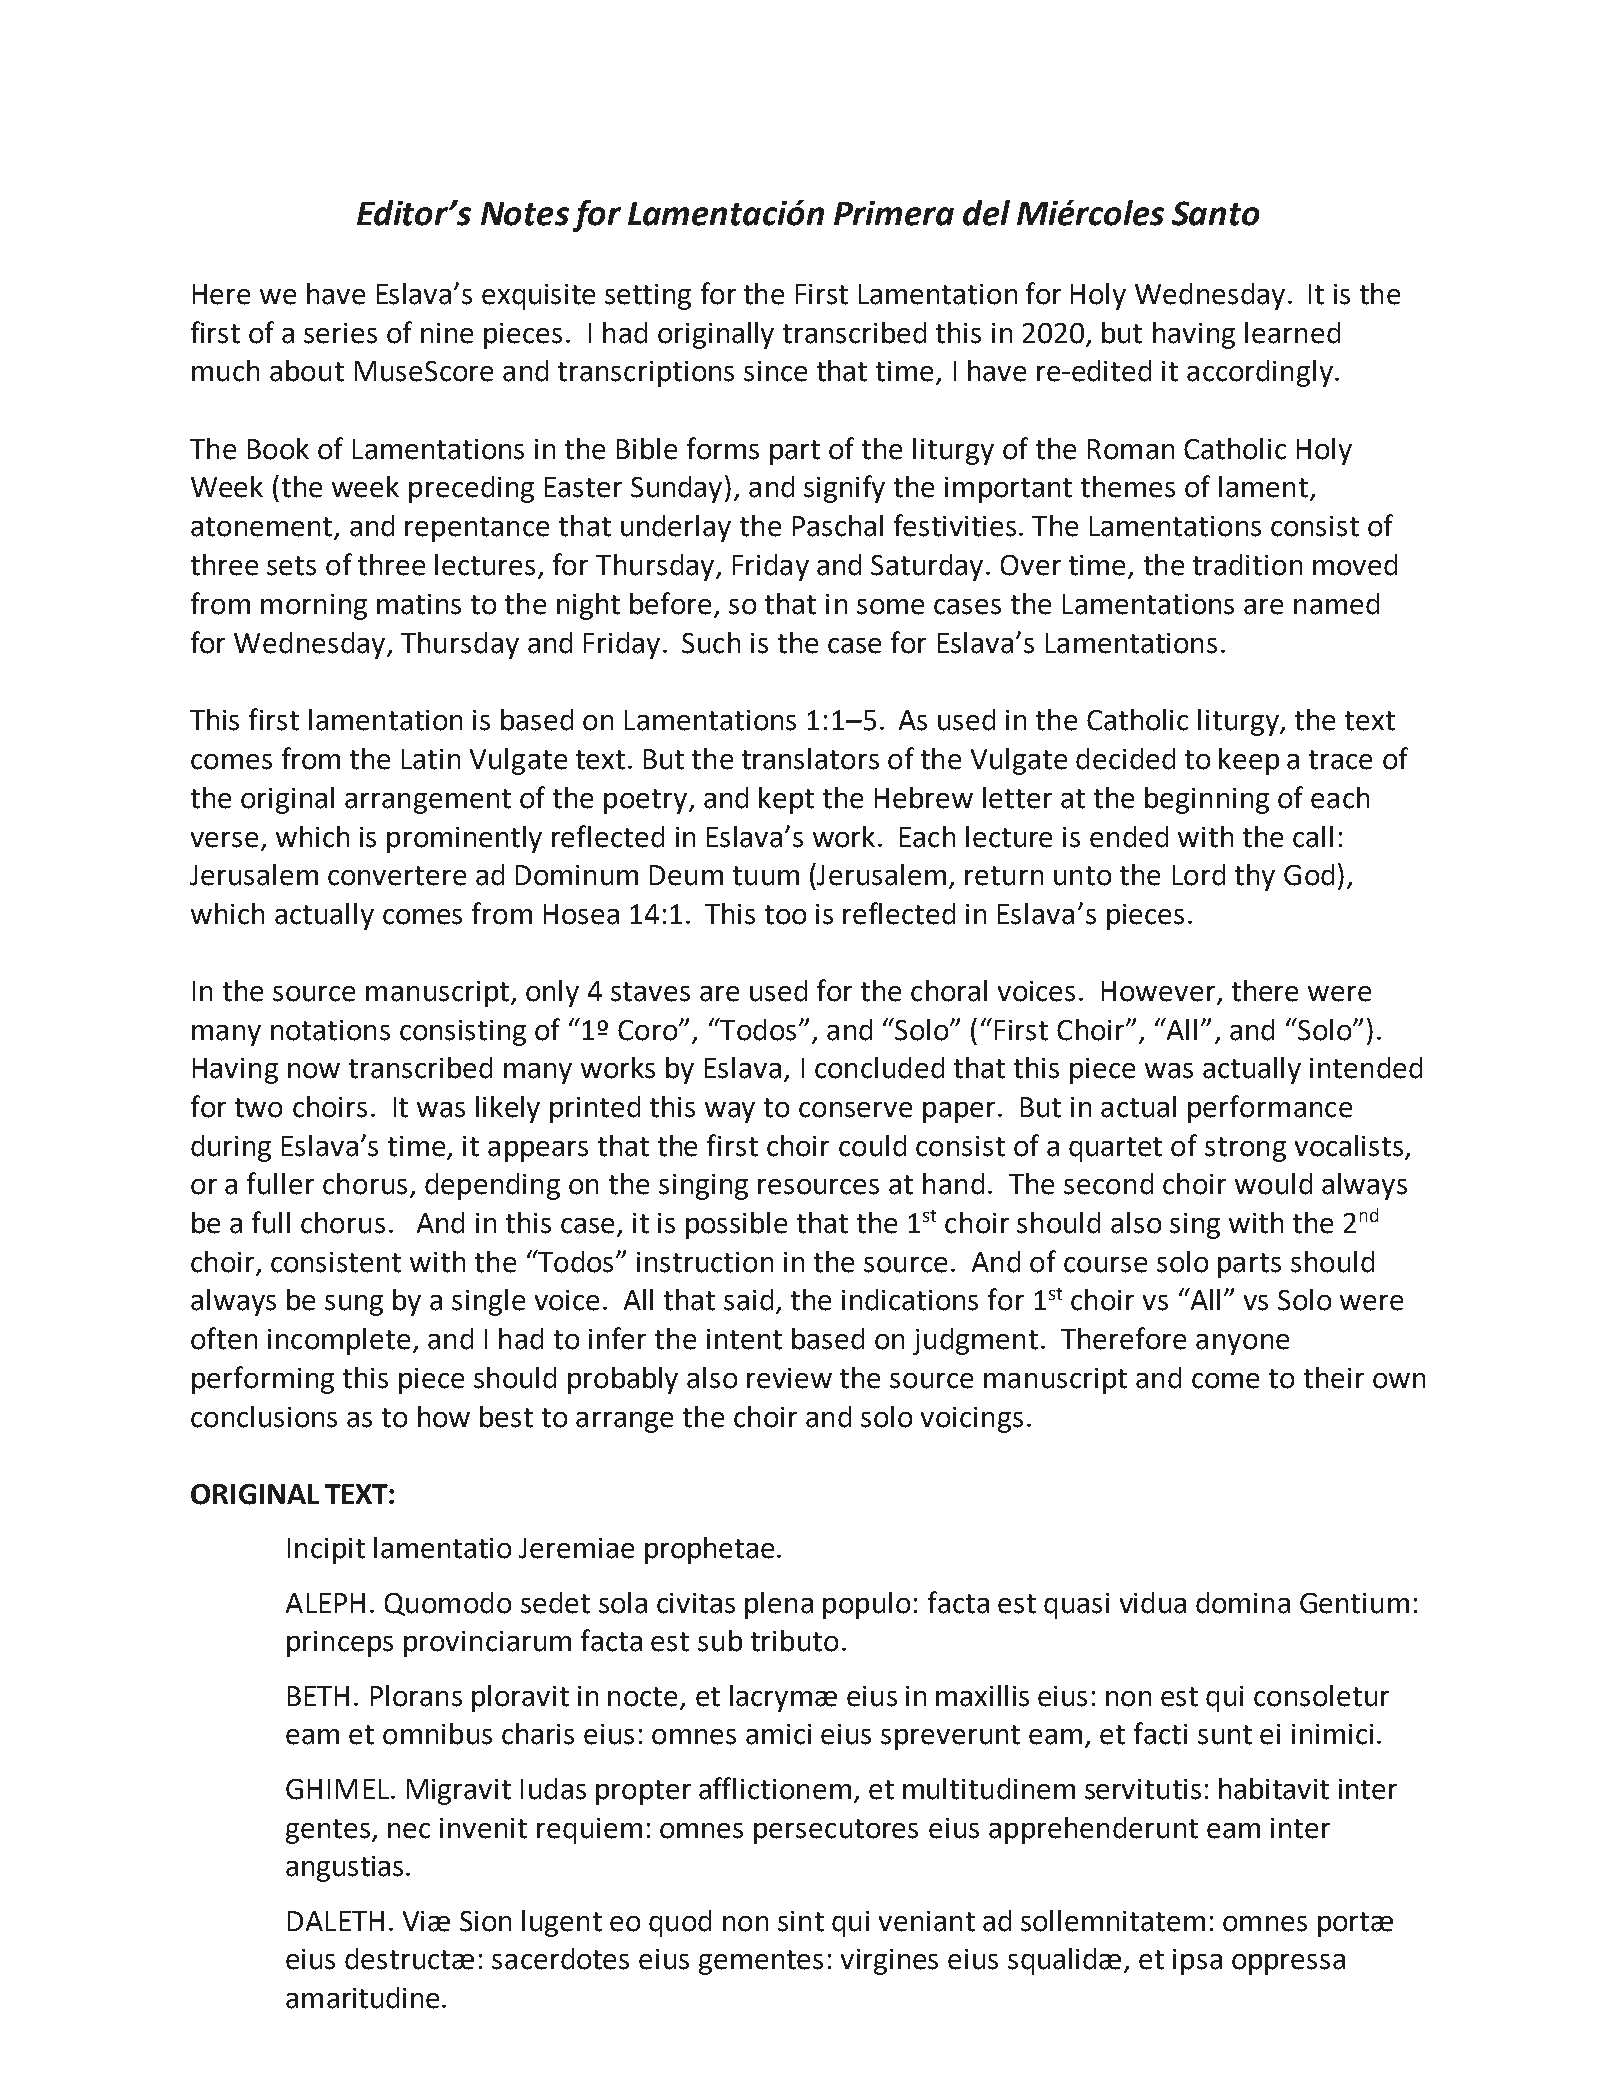 The image size is (1616, 2091). I want to click on possible, so click(736, 1225).
